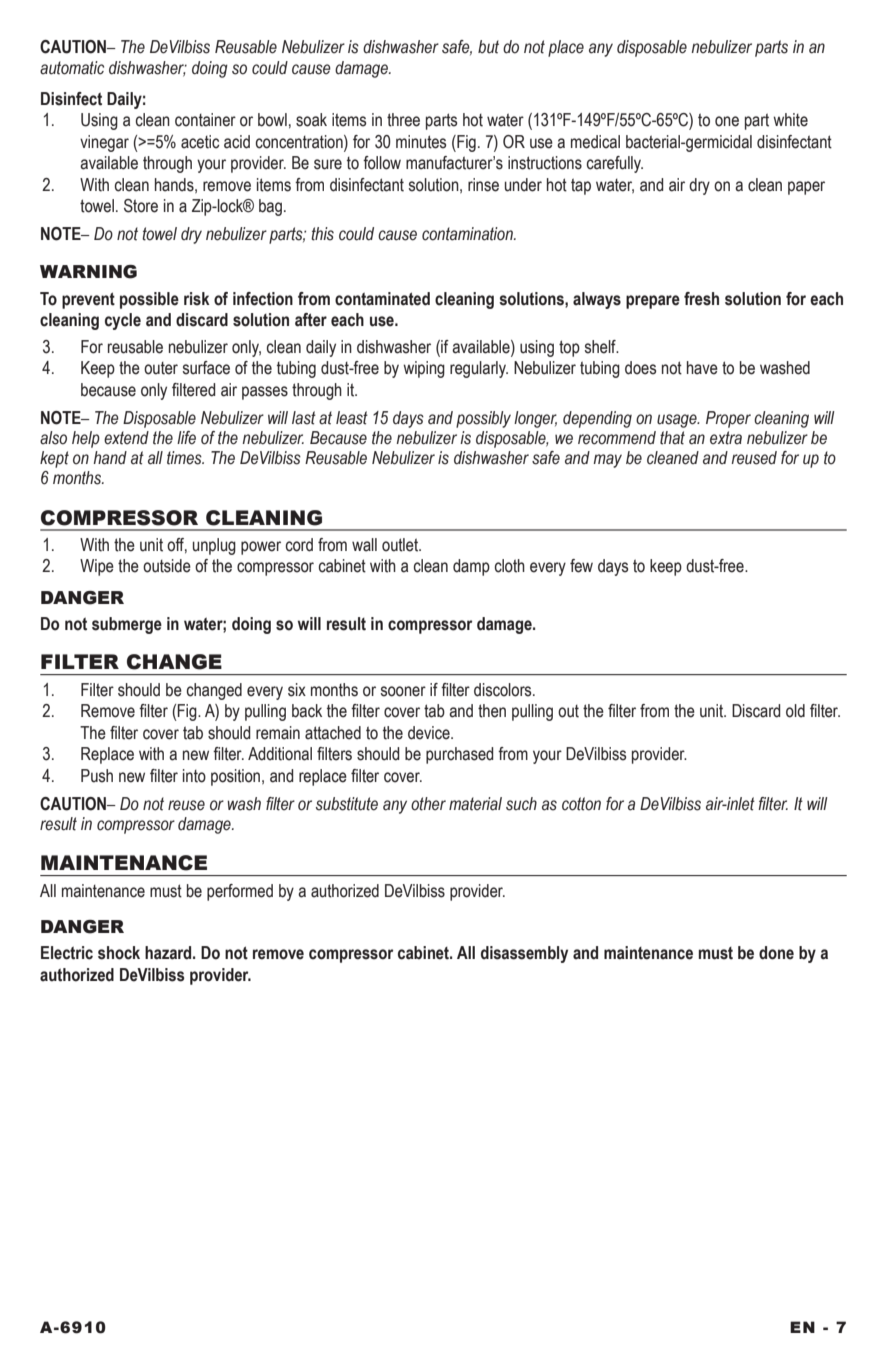 Image resolution: width=887 pixels, height=1372 pixels. Describe the element at coordinates (483, 419) in the screenshot. I see `possibly` at that location.
